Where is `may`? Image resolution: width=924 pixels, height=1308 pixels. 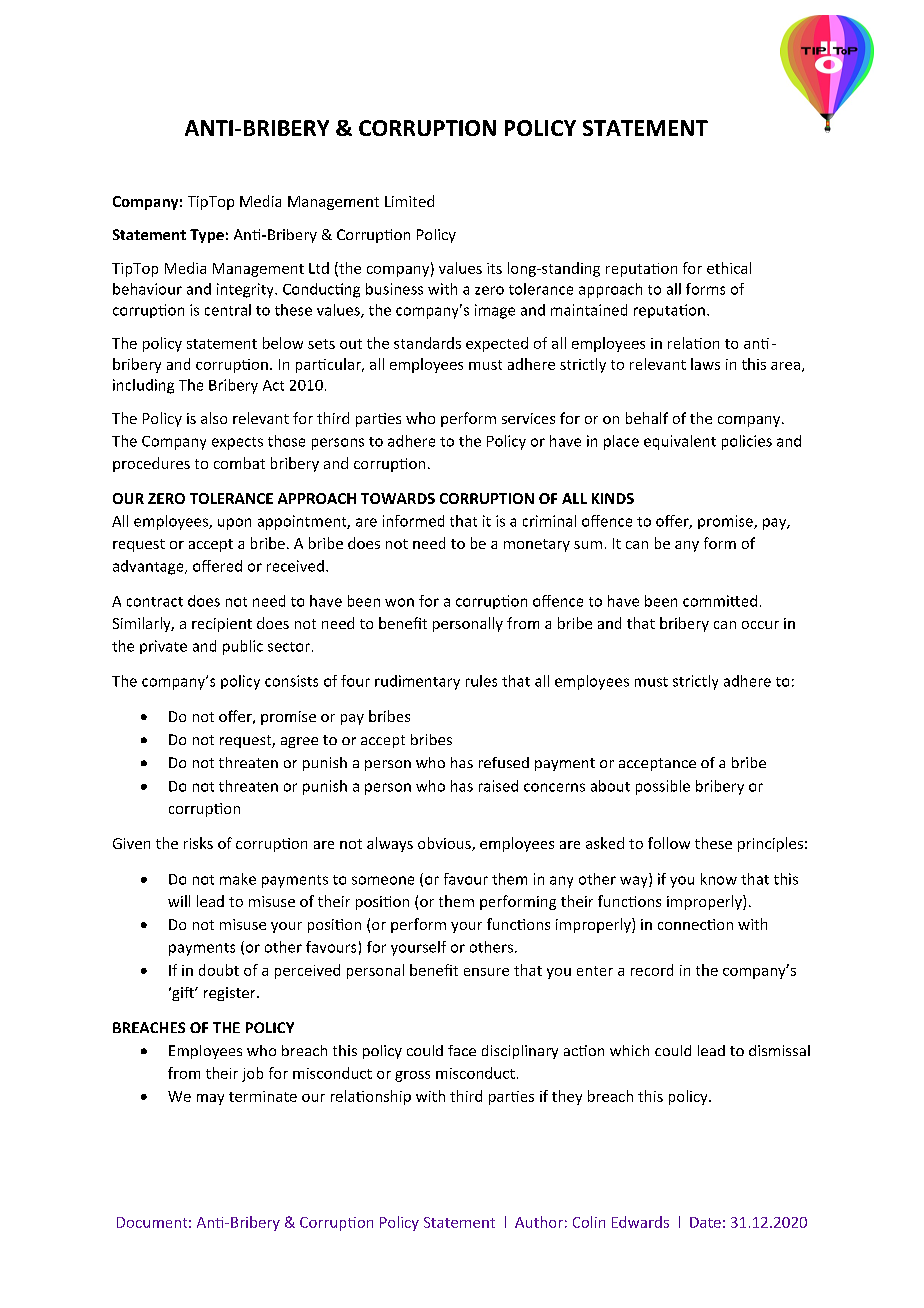
may is located at coordinates (210, 1099).
